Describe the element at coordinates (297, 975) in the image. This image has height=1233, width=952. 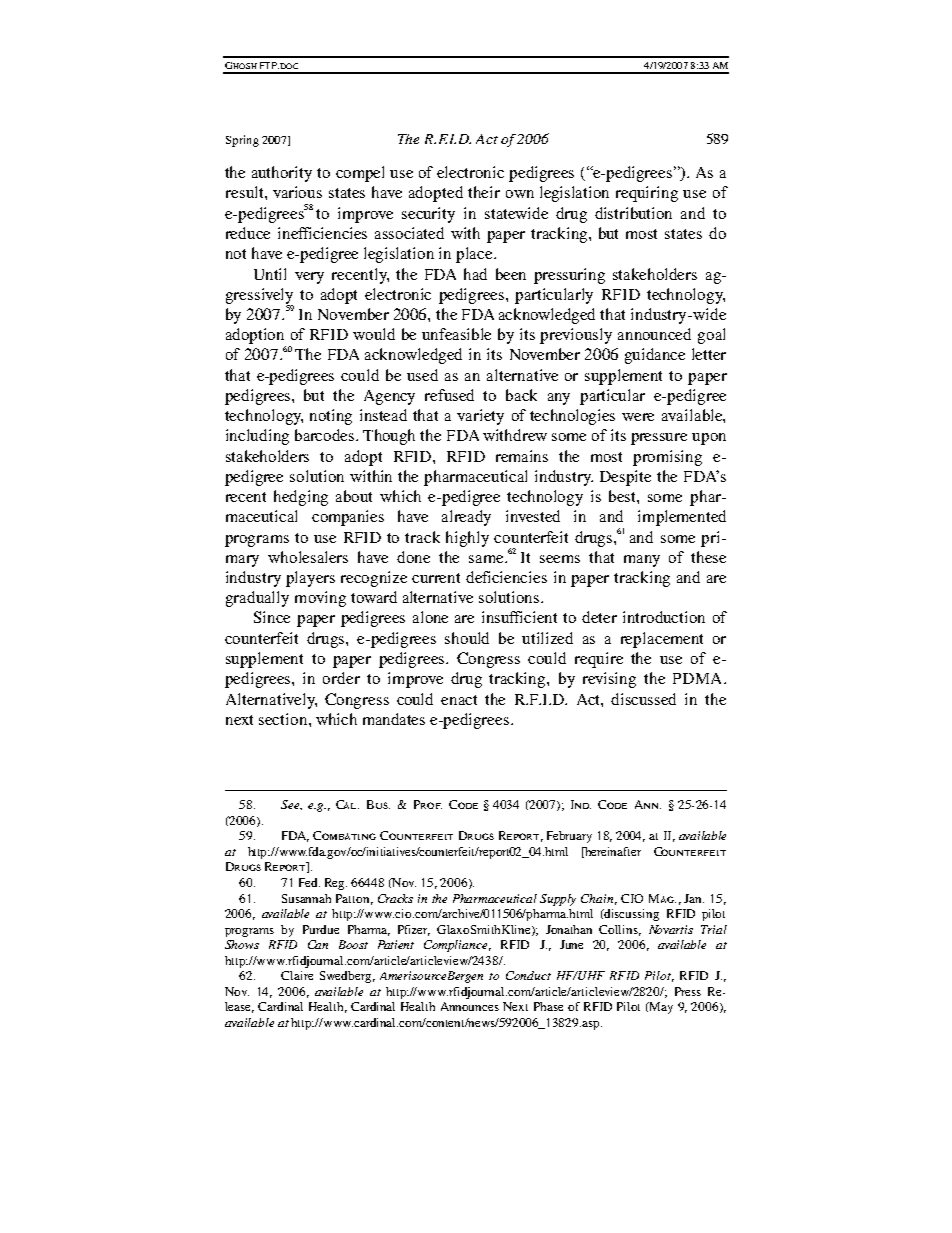
I see `Claire` at that location.
